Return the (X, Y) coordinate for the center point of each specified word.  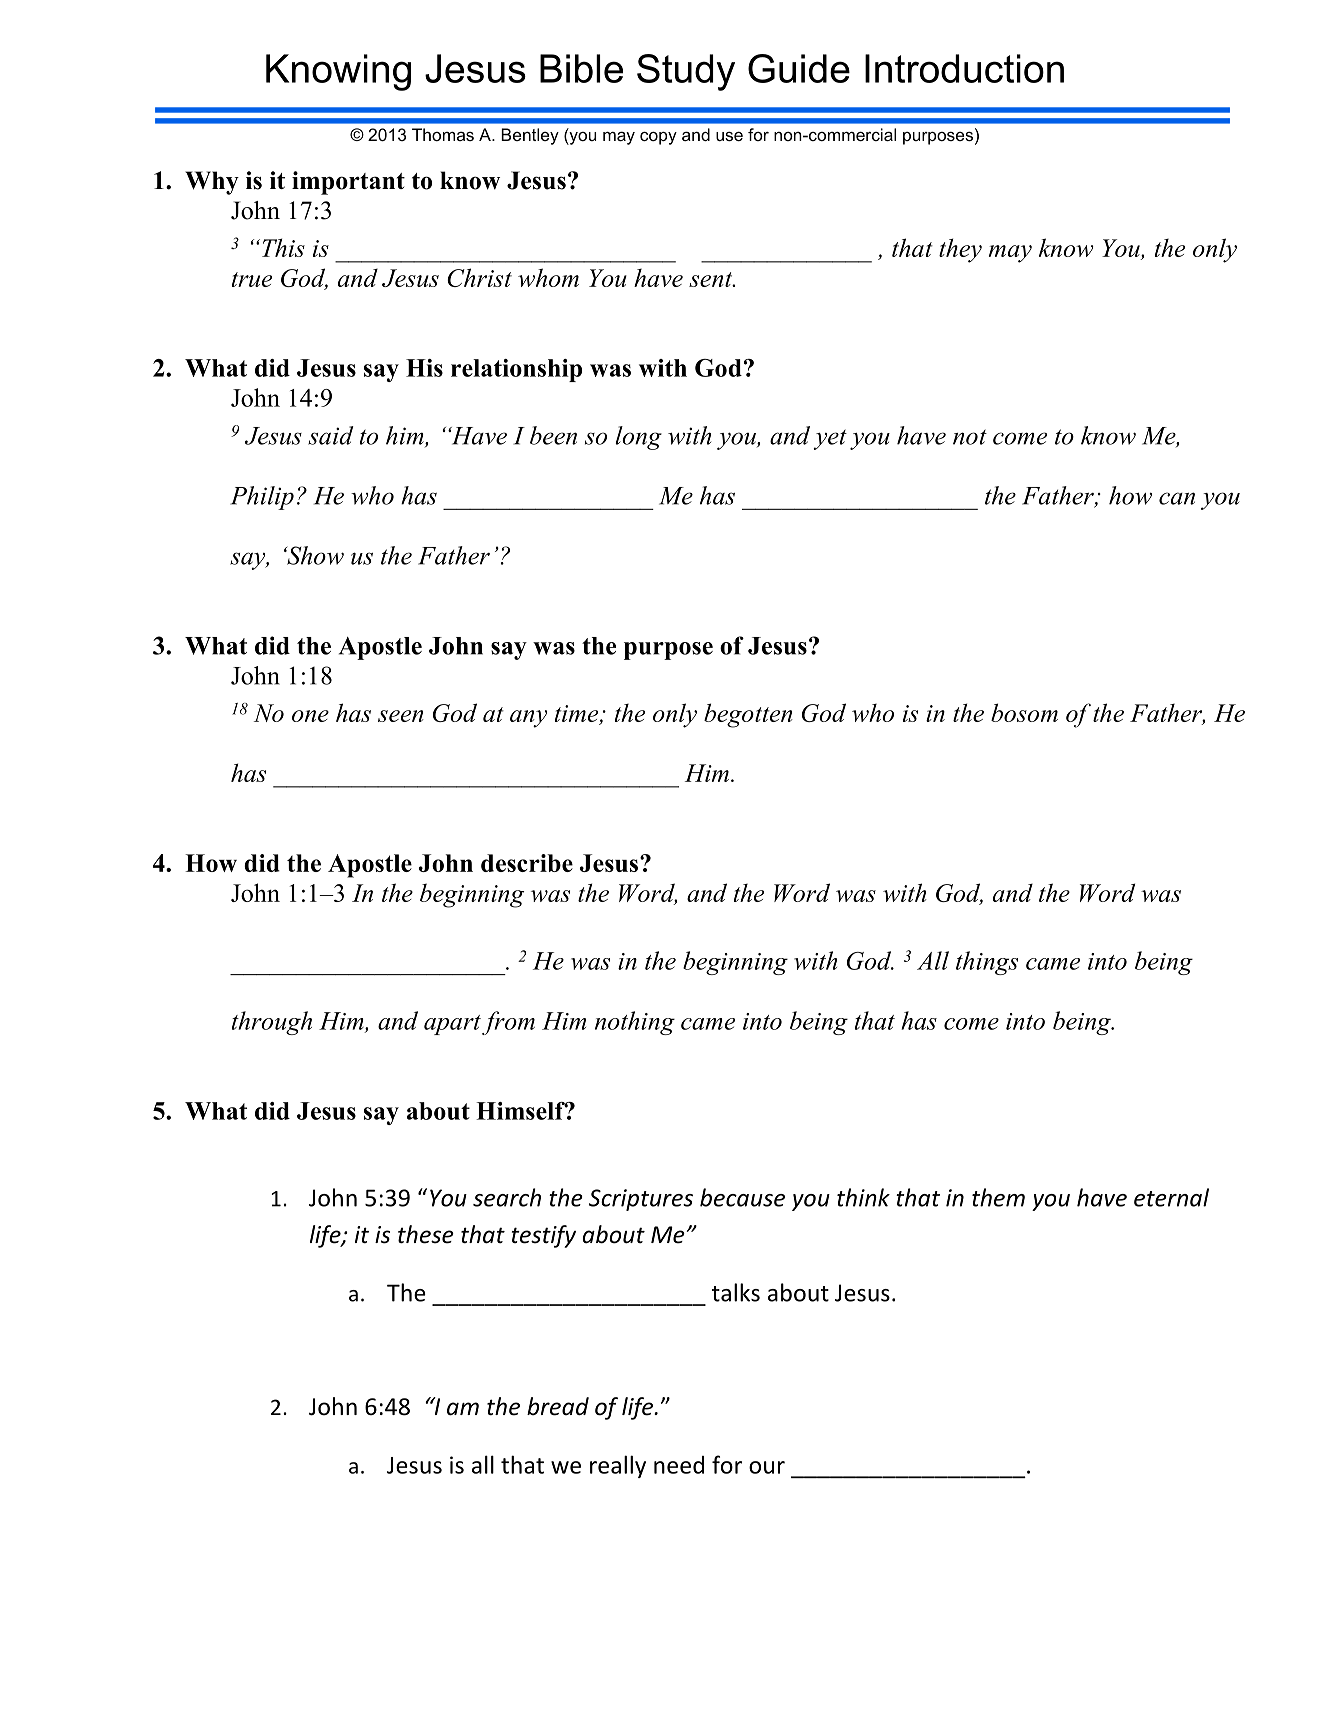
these (426, 1234)
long (638, 438)
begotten (748, 715)
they (960, 250)
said (330, 435)
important (348, 183)
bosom (1024, 712)
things (987, 963)
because (742, 1197)
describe (527, 863)
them (998, 1197)
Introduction (964, 68)
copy (658, 138)
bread (558, 1406)
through (272, 1023)
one (310, 716)
